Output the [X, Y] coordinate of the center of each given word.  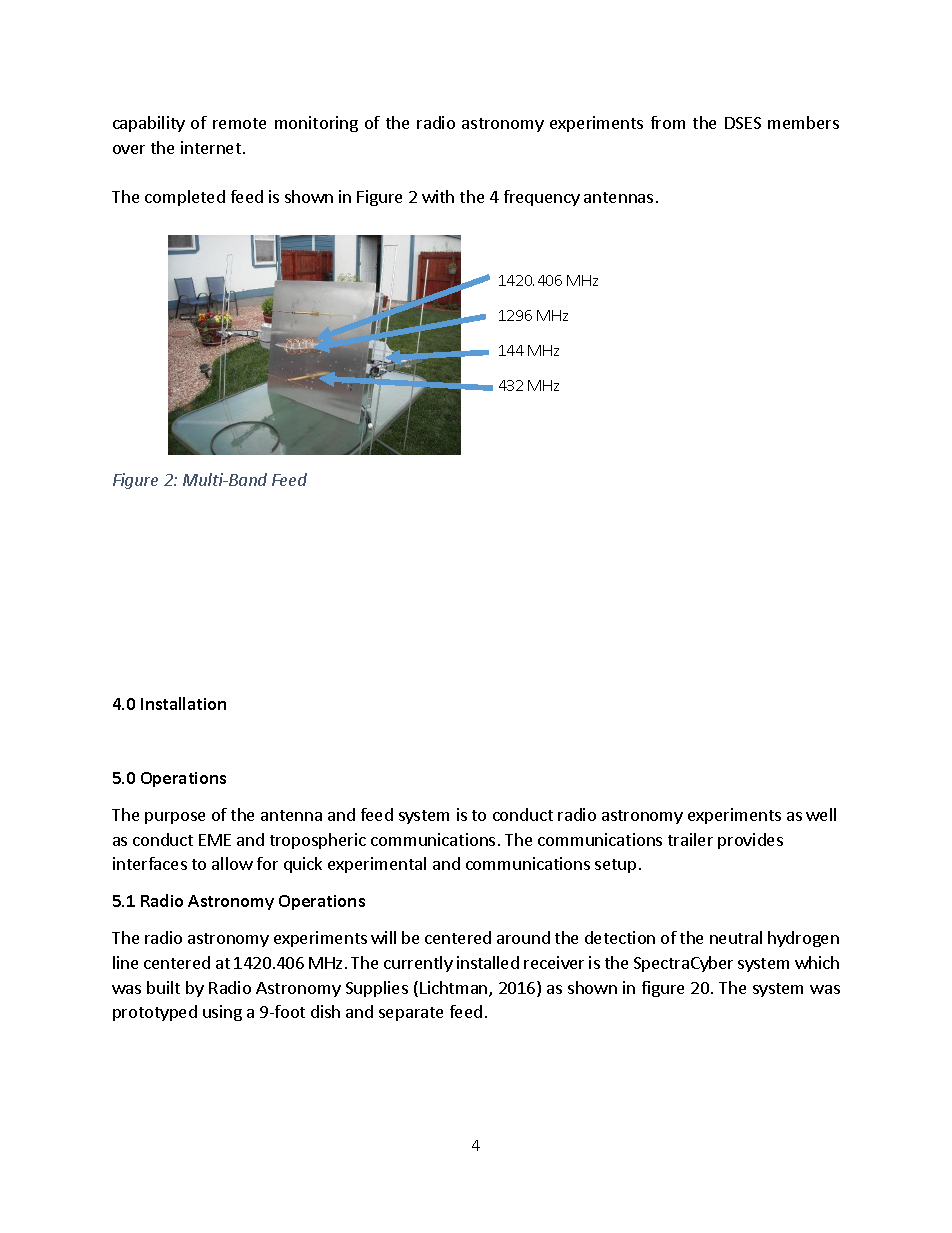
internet [211, 147]
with [438, 196]
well [821, 814]
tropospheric [318, 841]
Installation [183, 703]
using [222, 1013]
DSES [743, 123]
